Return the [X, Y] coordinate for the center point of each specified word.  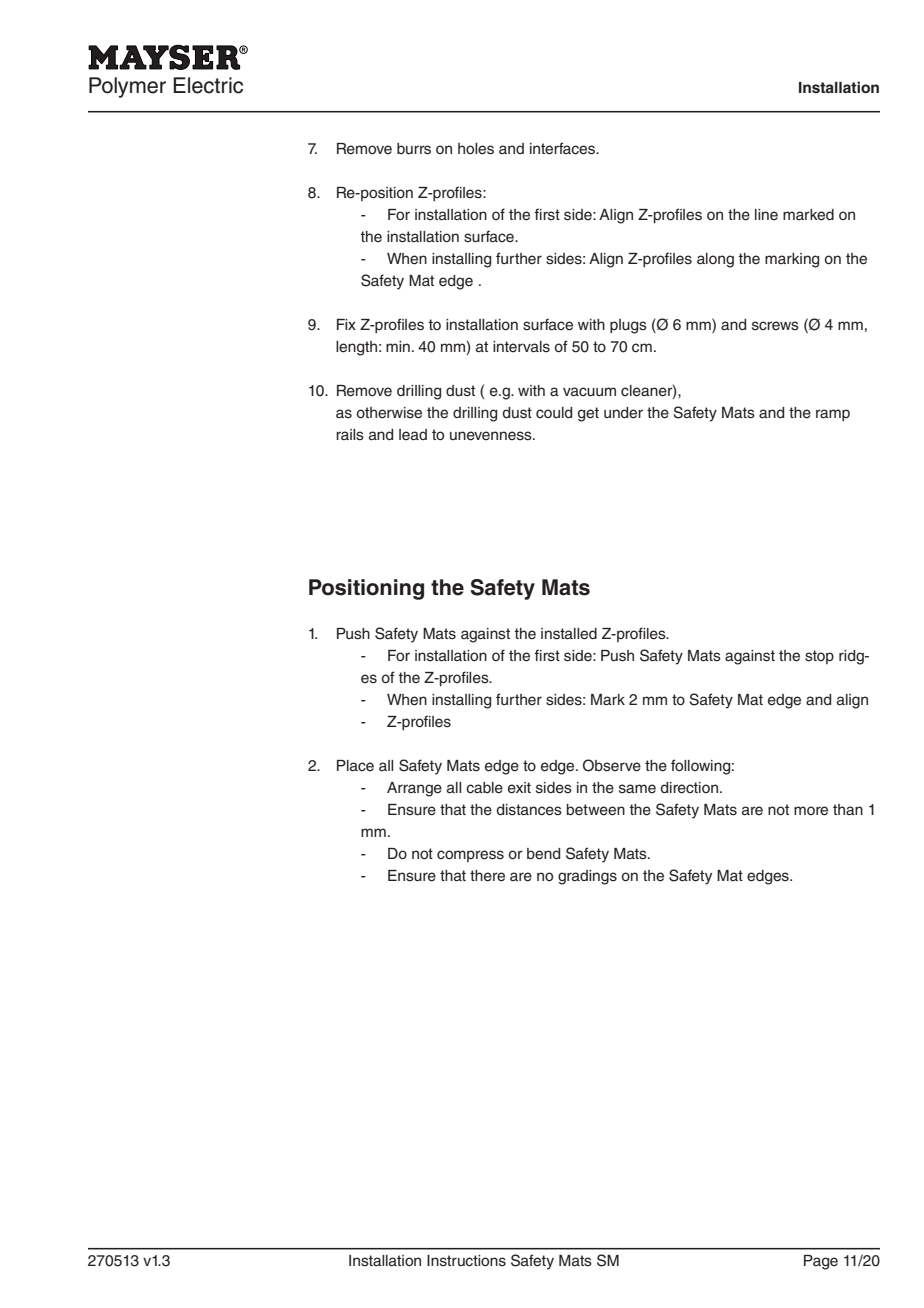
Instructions [466, 1261]
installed [569, 634]
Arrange [414, 789]
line [766, 215]
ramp [833, 415]
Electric [208, 85]
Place [355, 766]
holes [476, 149]
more [811, 811]
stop [819, 657]
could [554, 412]
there [487, 876]
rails [350, 435]
